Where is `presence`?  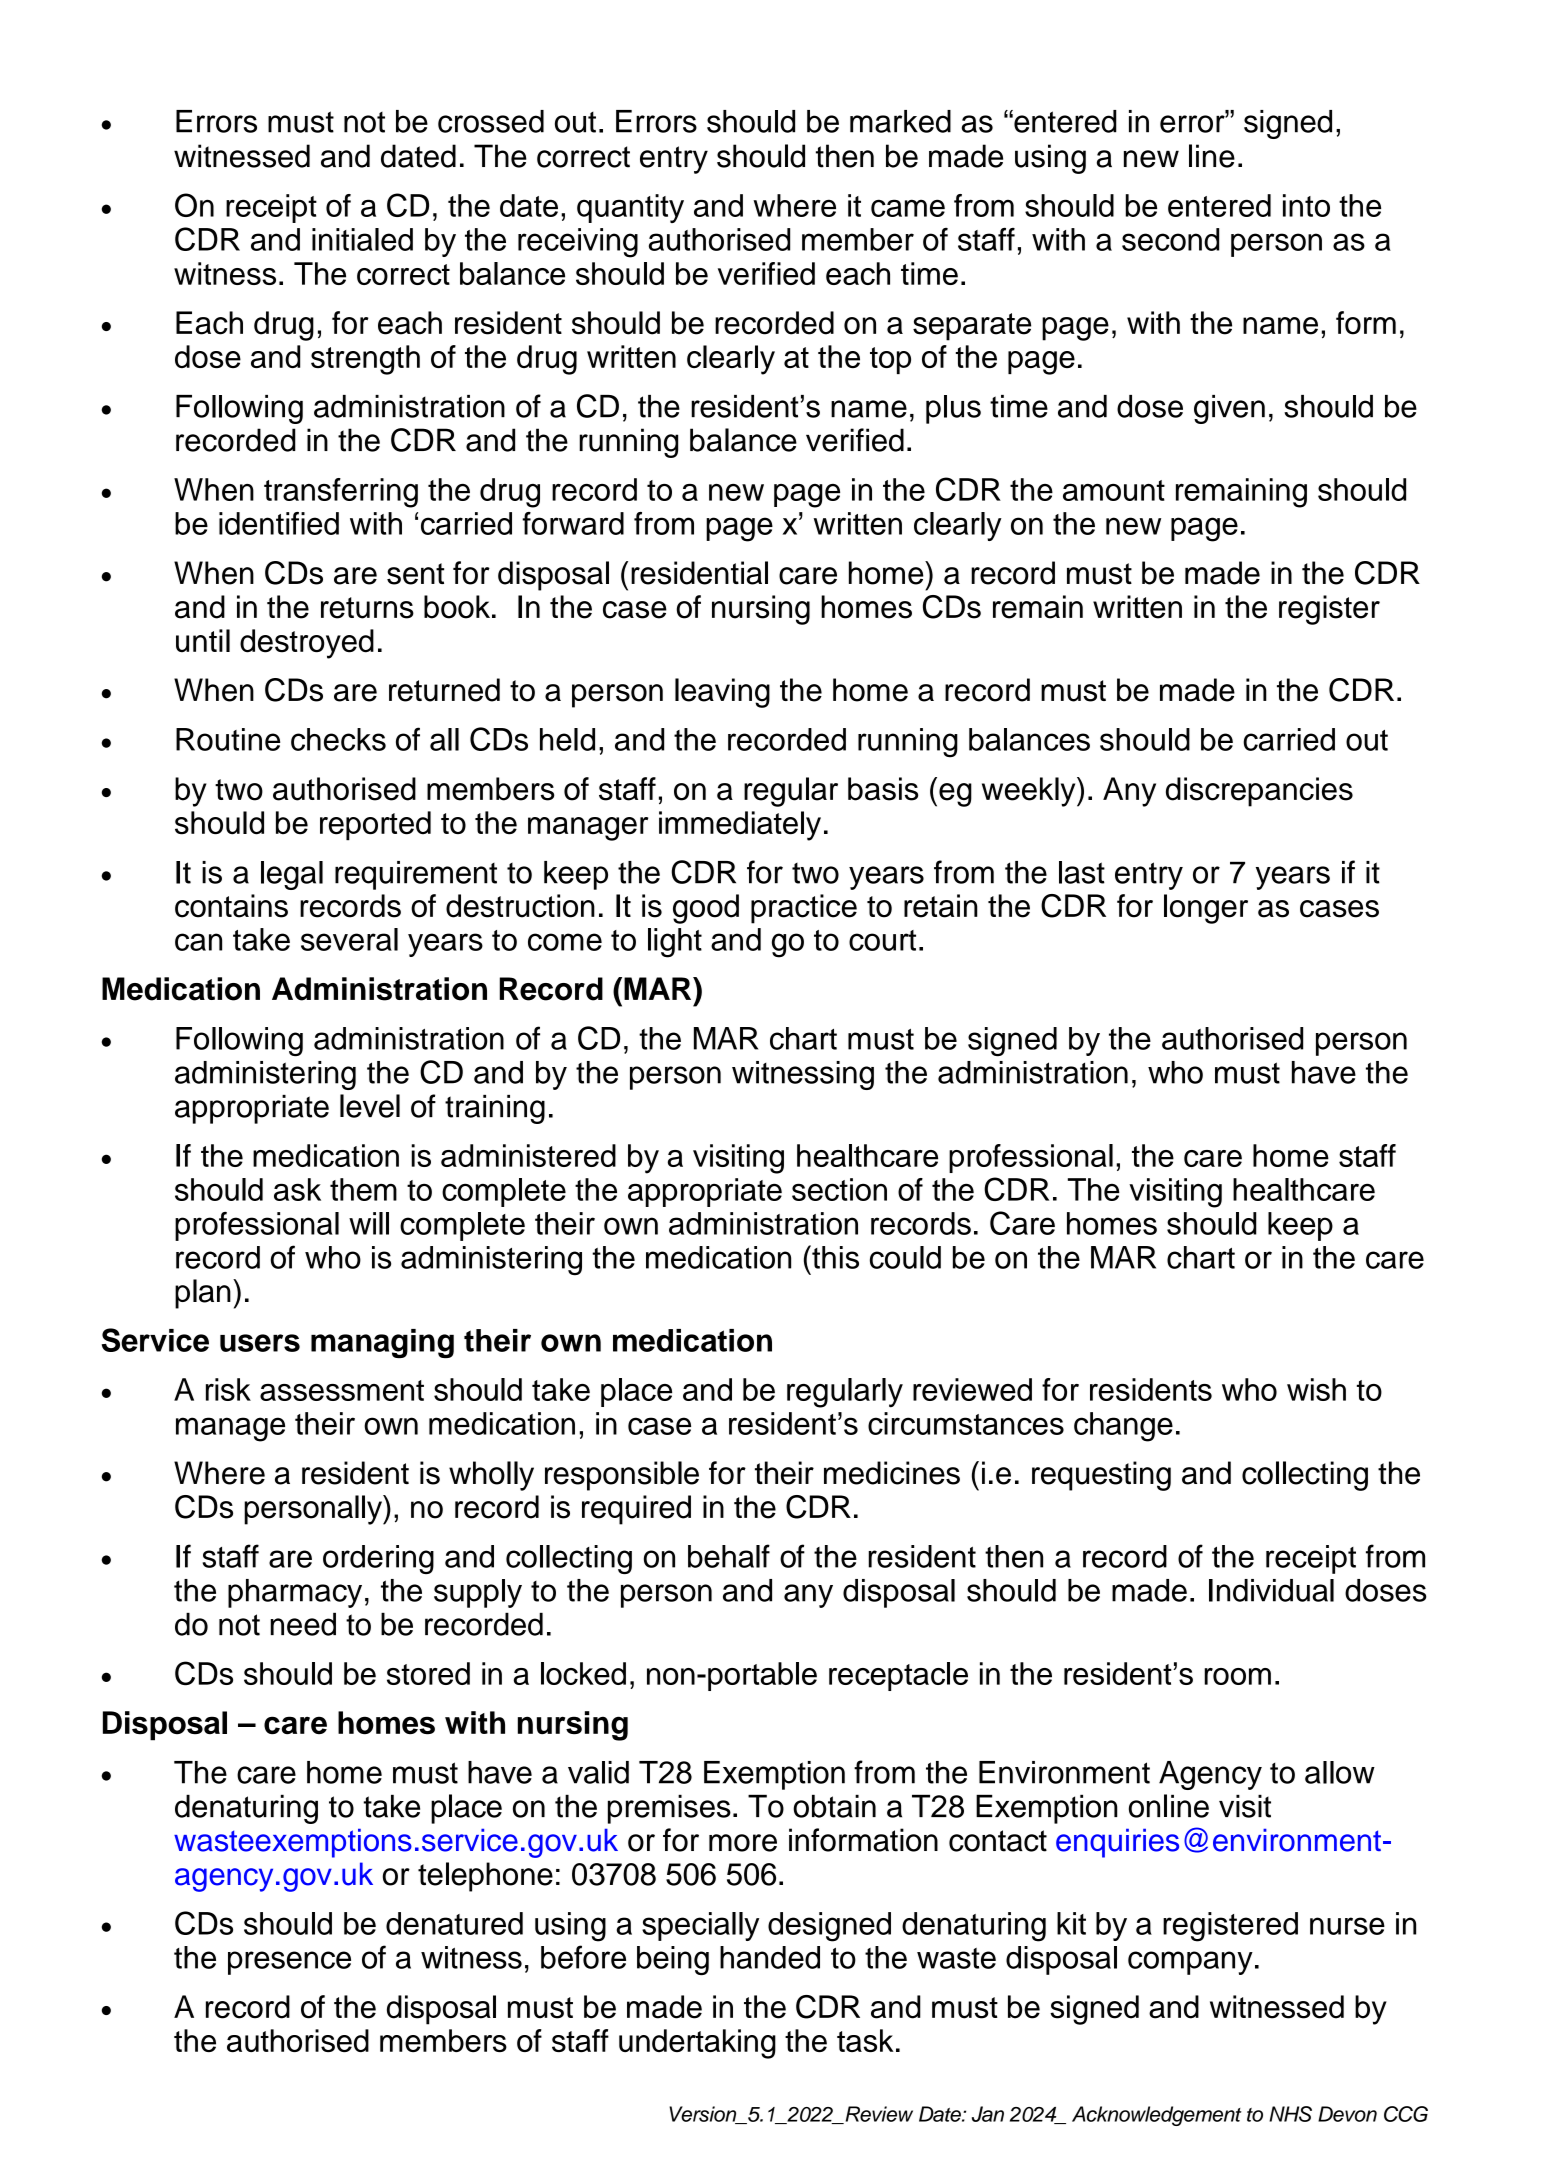 presence is located at coordinates (289, 1963).
